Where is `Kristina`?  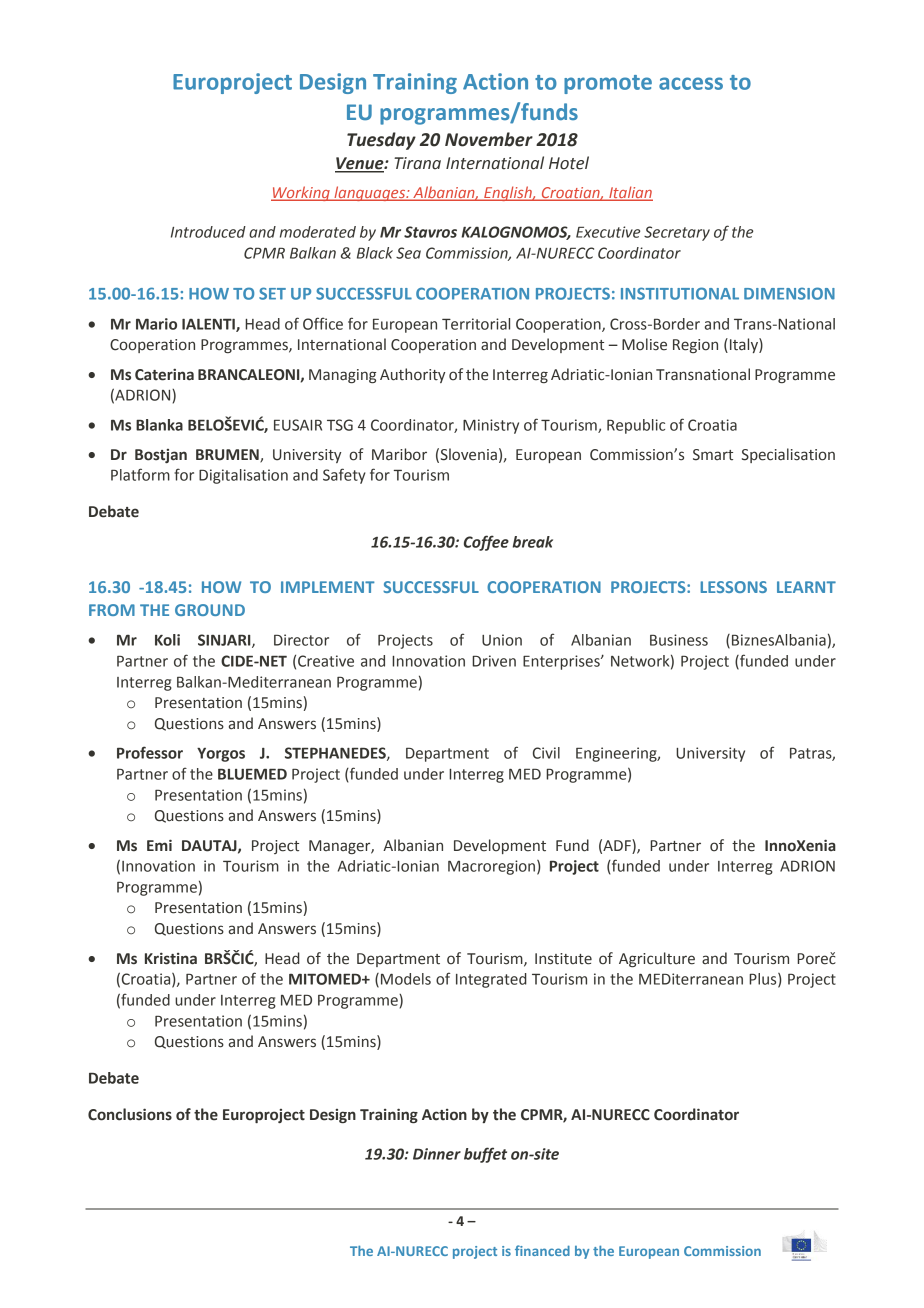 Kristina is located at coordinates (171, 958).
